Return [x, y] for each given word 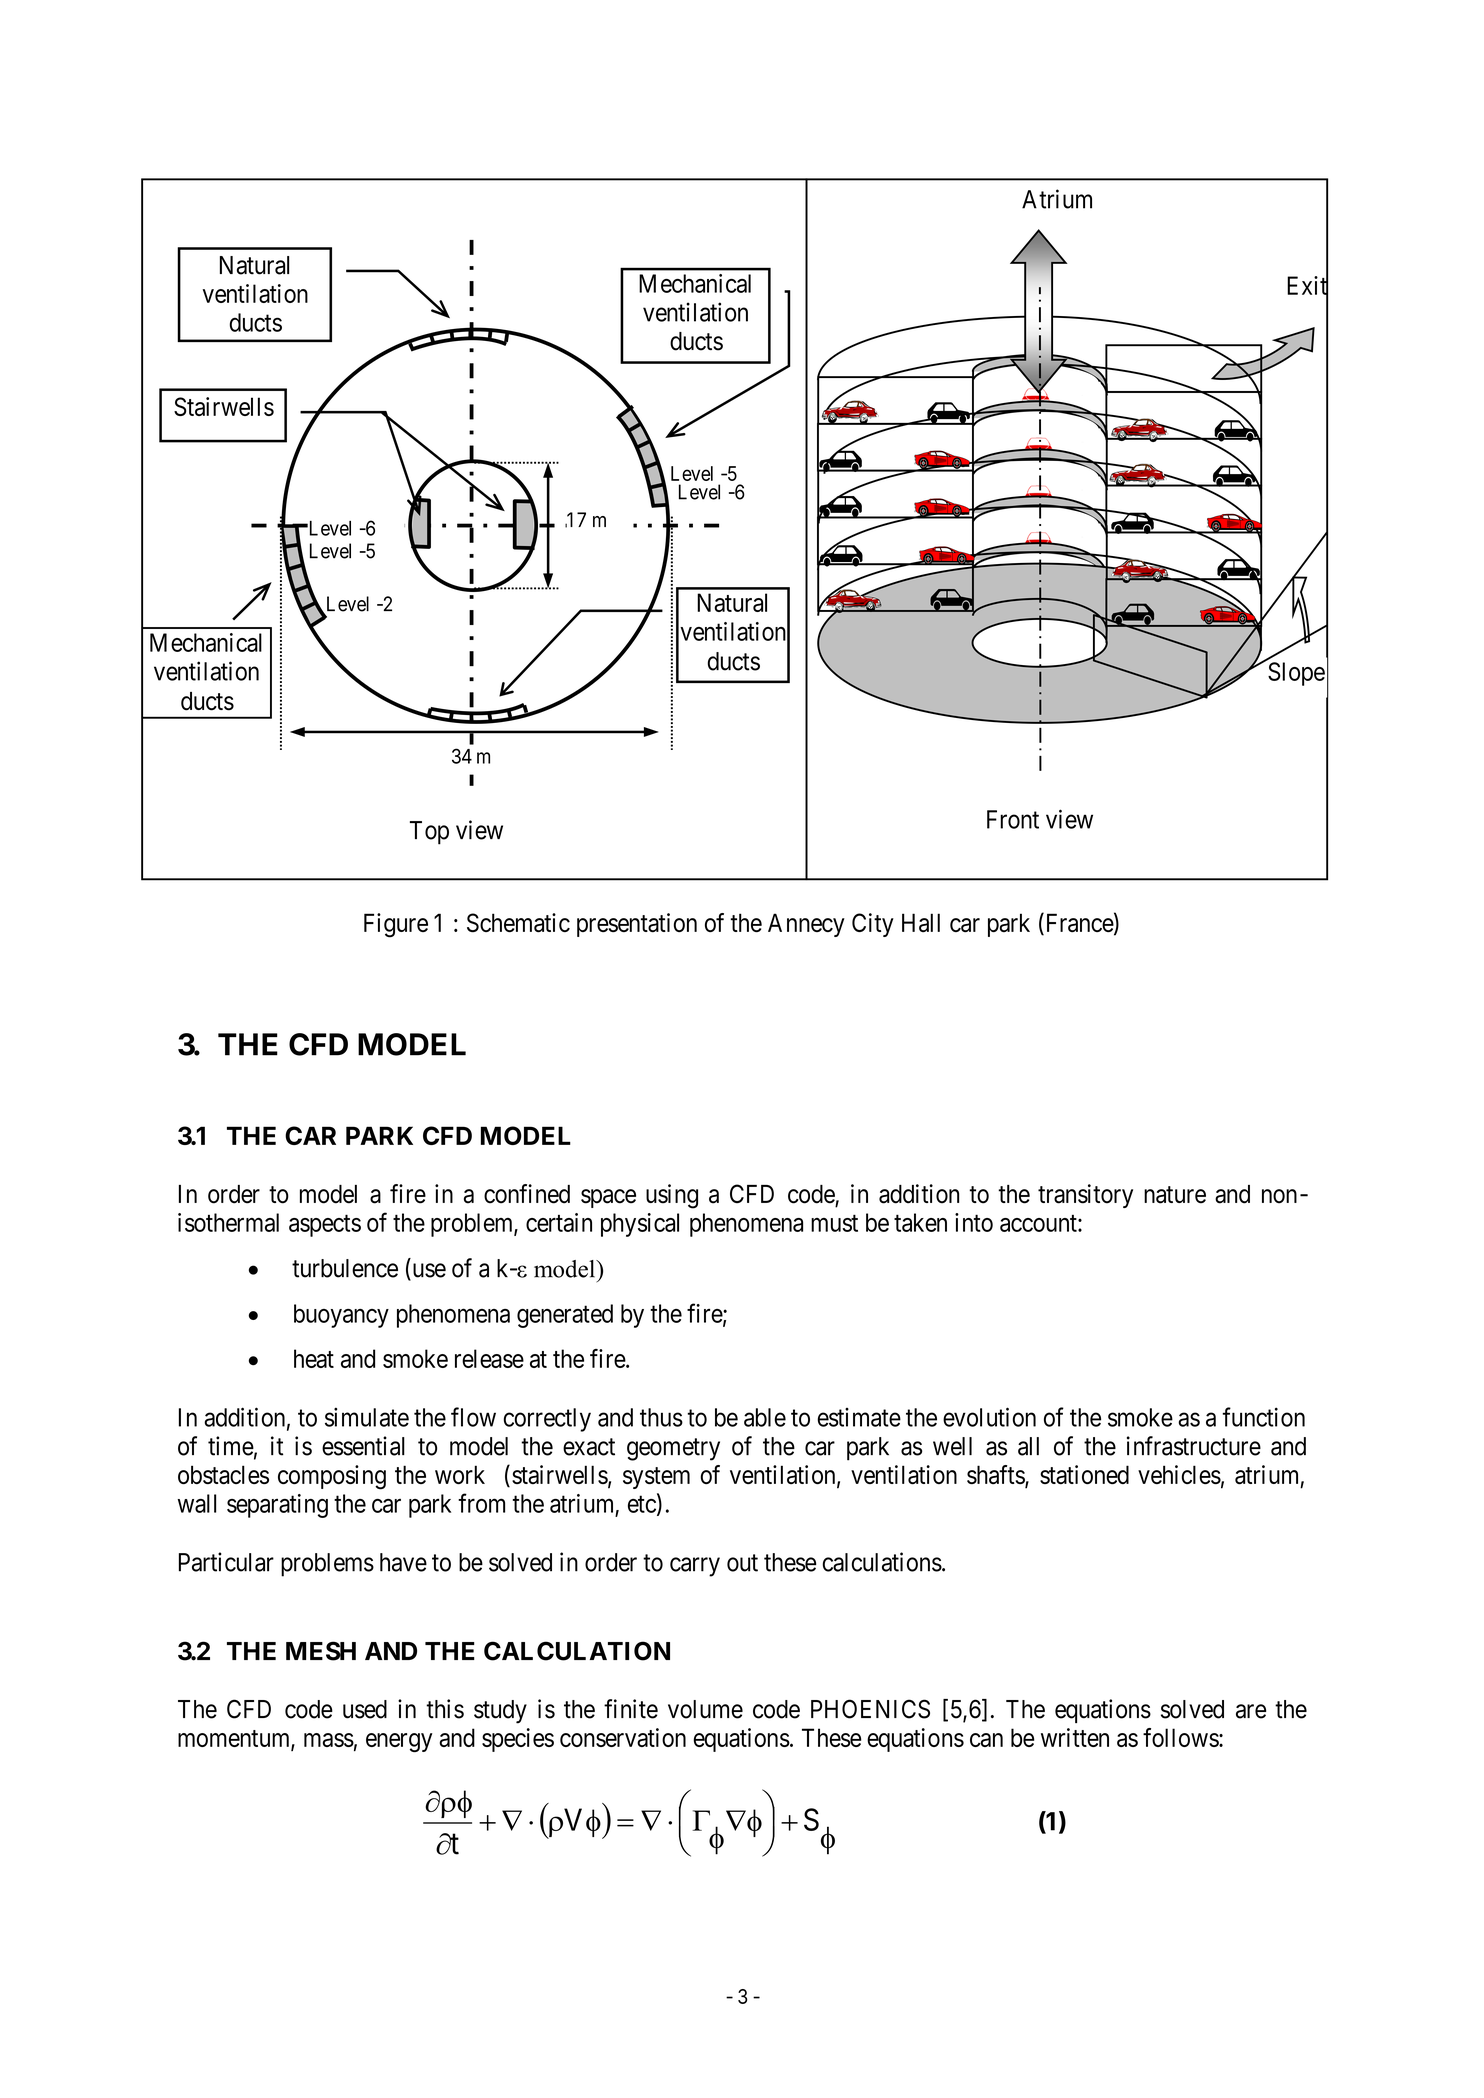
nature [1175, 1195]
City [873, 925]
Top [429, 833]
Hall [921, 922]
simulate [367, 1417]
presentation [637, 925]
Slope [1296, 674]
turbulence [345, 1268]
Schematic [518, 923]
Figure [396, 925]
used [365, 1709]
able [765, 1417]
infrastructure [1194, 1446]
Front [1013, 819]
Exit [1307, 286]
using [672, 1196]
